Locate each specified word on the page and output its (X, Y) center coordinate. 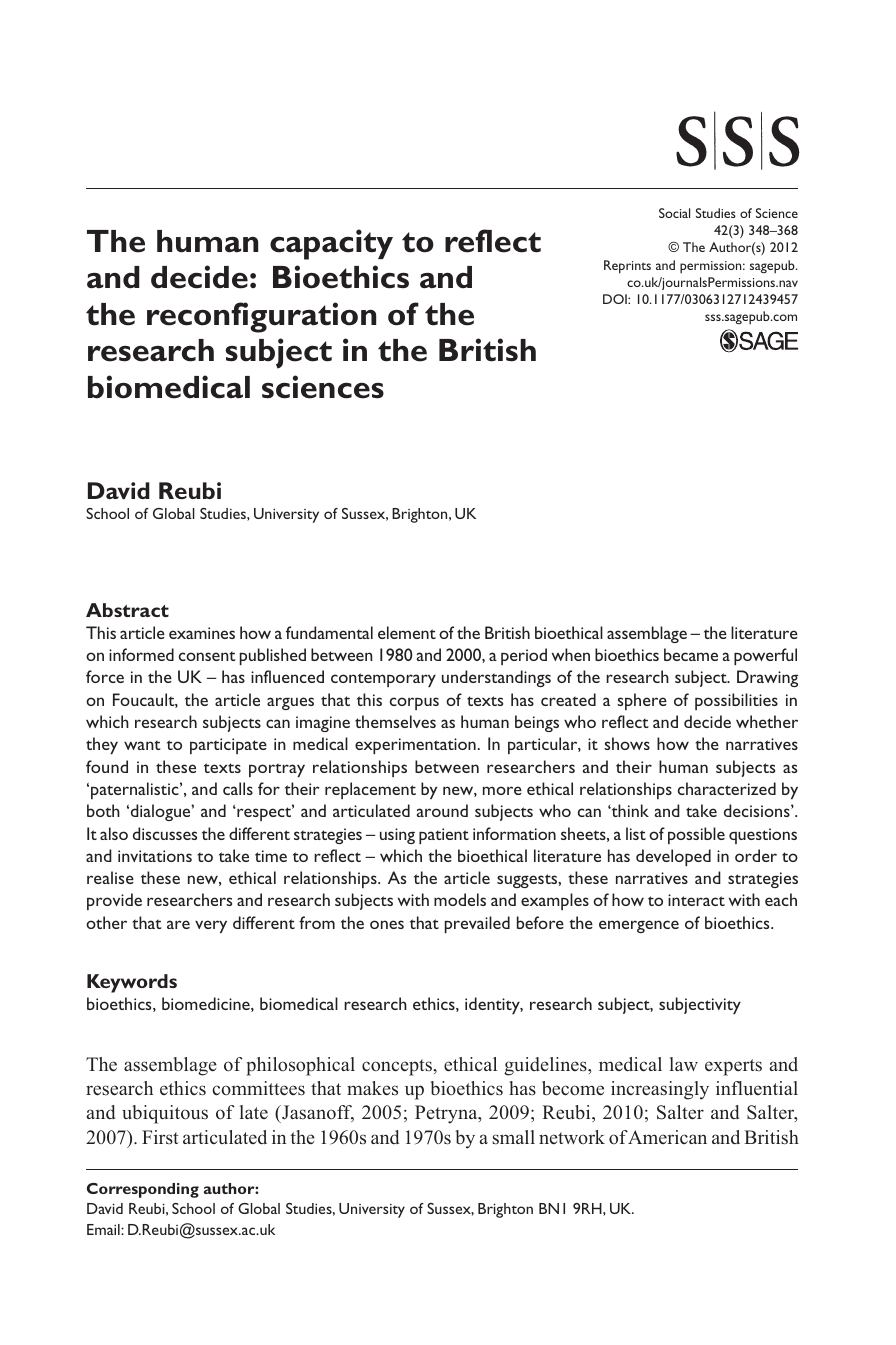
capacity (331, 244)
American (667, 1137)
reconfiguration (261, 317)
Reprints (627, 267)
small (514, 1137)
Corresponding (143, 1190)
